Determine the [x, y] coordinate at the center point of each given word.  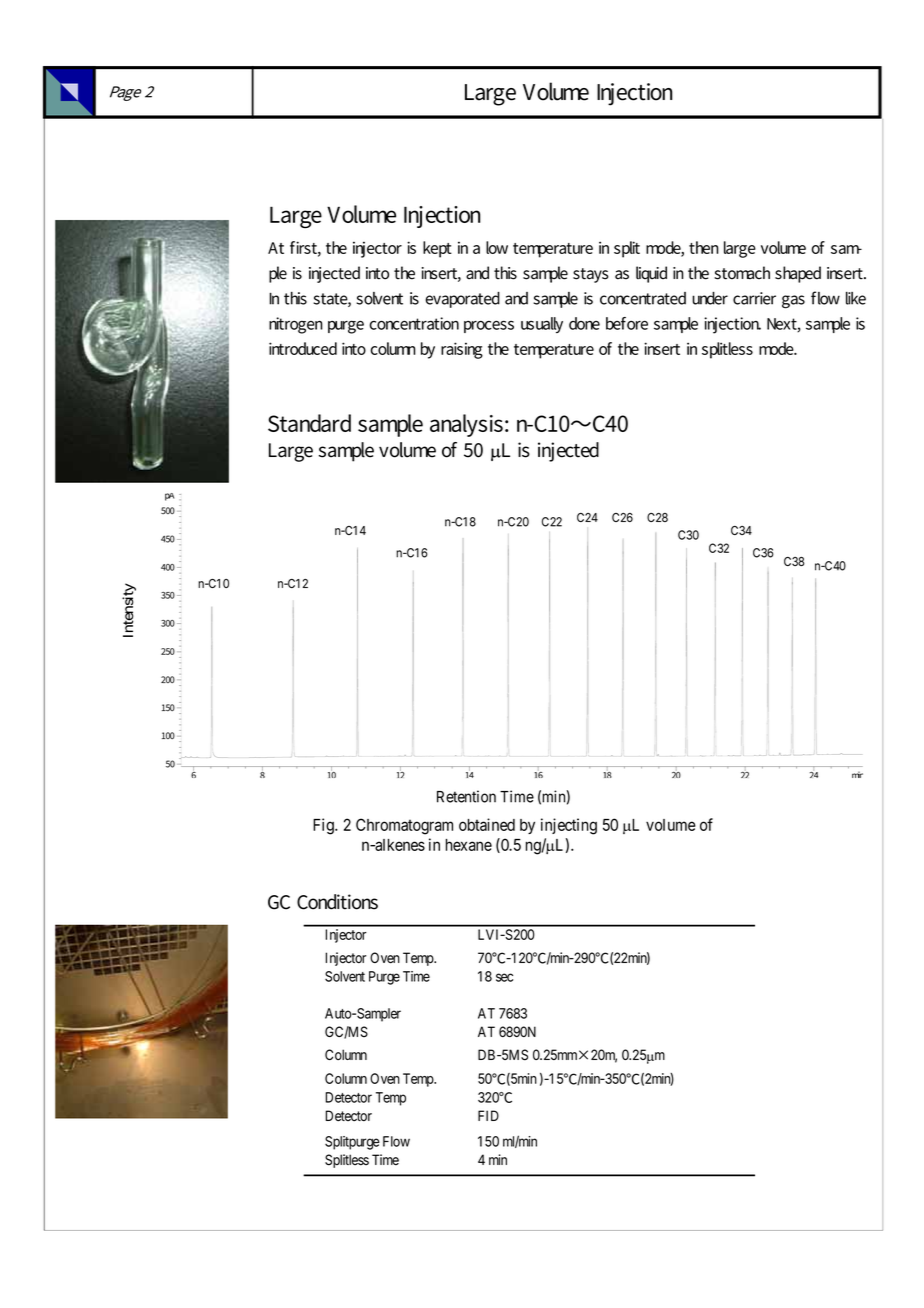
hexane [469, 845]
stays [591, 275]
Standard [309, 423]
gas [793, 302]
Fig [324, 826]
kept [437, 249]
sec [504, 977]
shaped [798, 274]
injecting [569, 826]
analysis [466, 425]
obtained [487, 824]
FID [488, 1115]
